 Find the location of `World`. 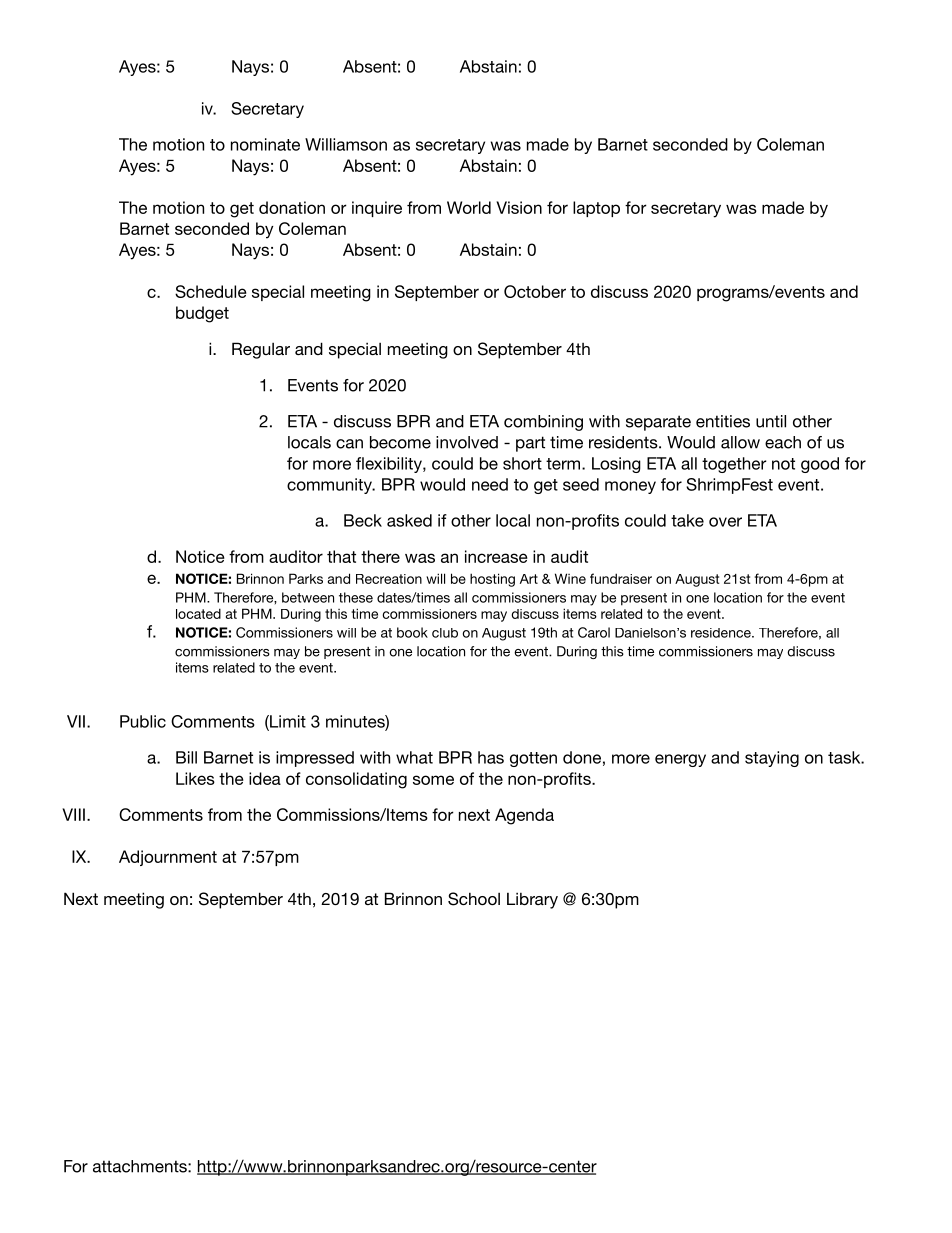

World is located at coordinates (469, 207).
